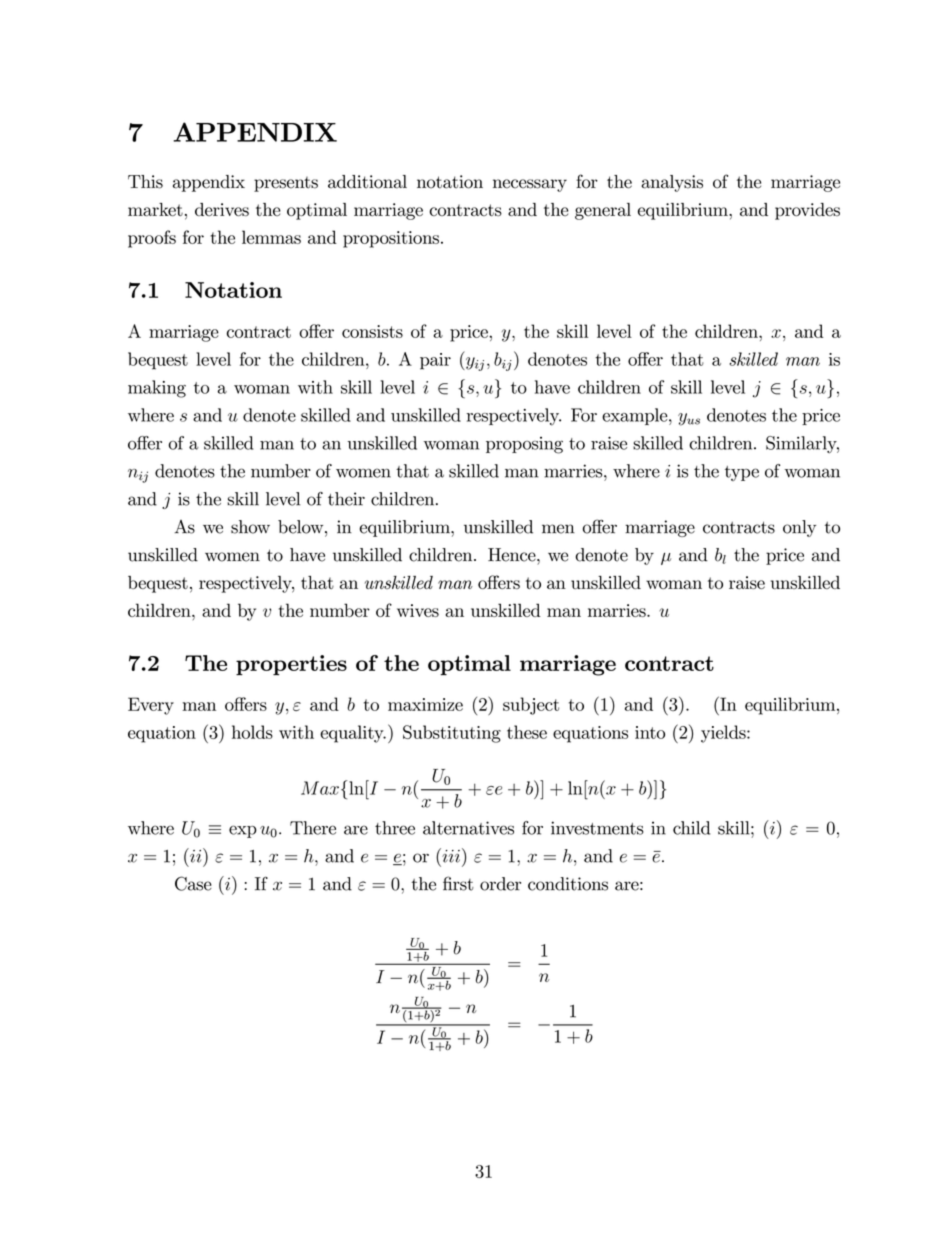  Describe the element at coordinates (450, 855) in the screenshot. I see `iii` at that location.
